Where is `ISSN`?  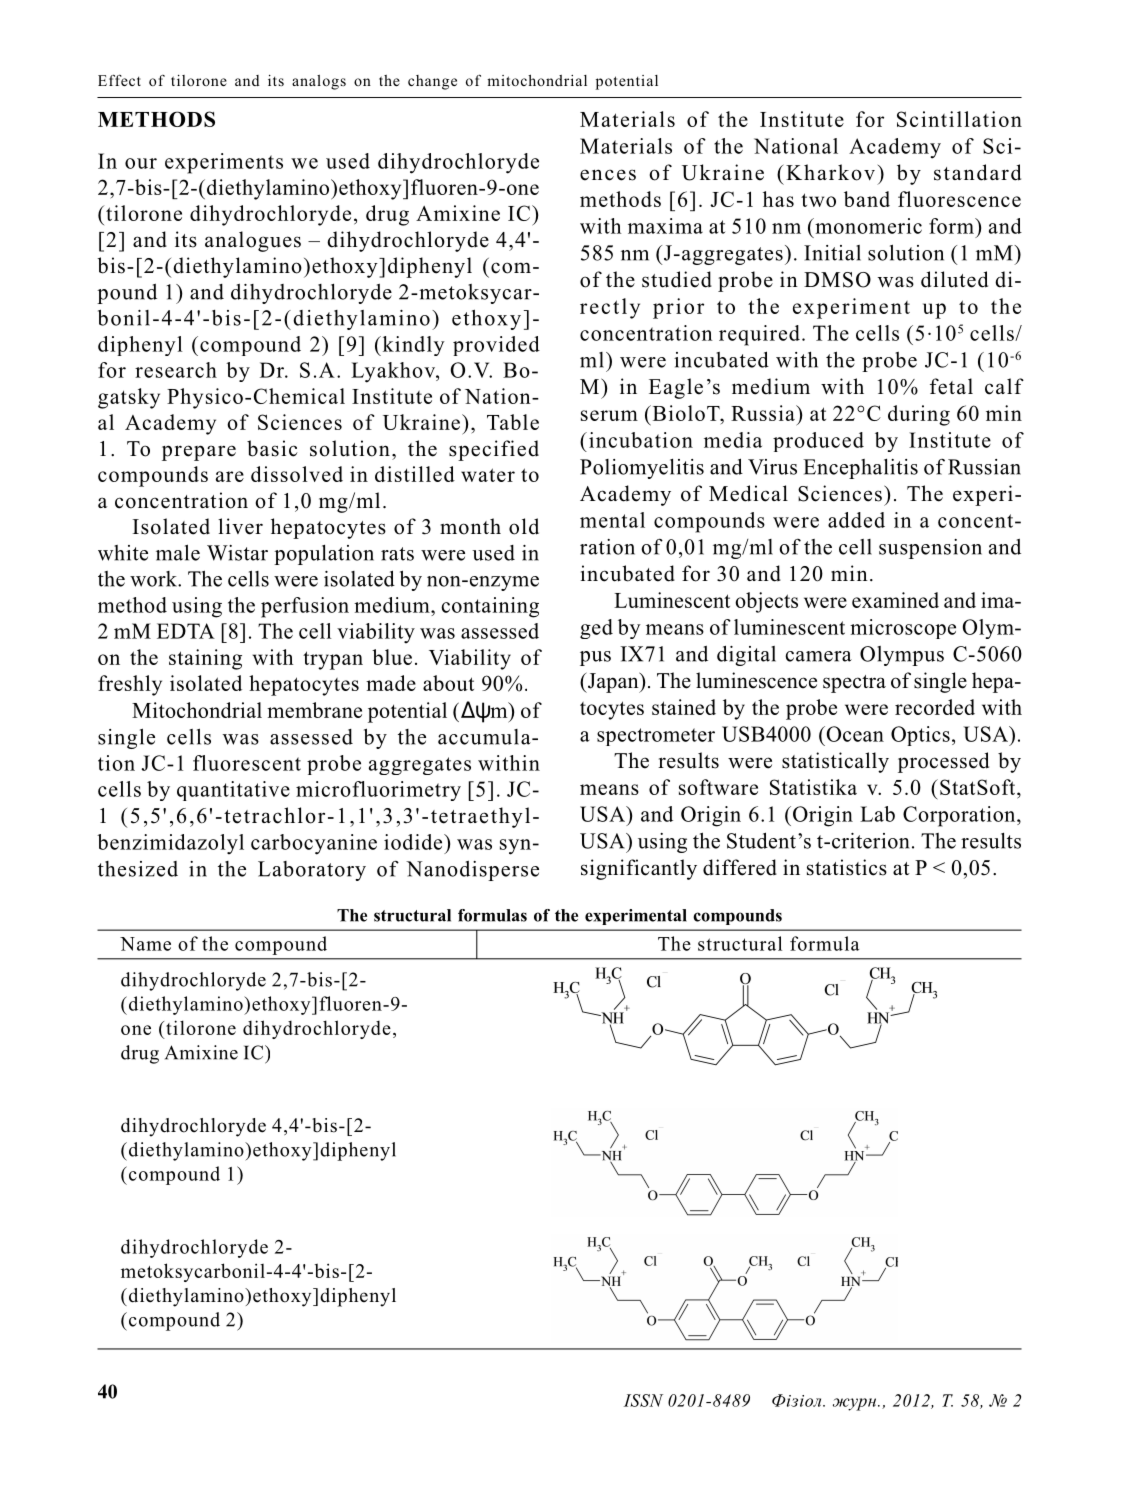 ISSN is located at coordinates (643, 1400).
